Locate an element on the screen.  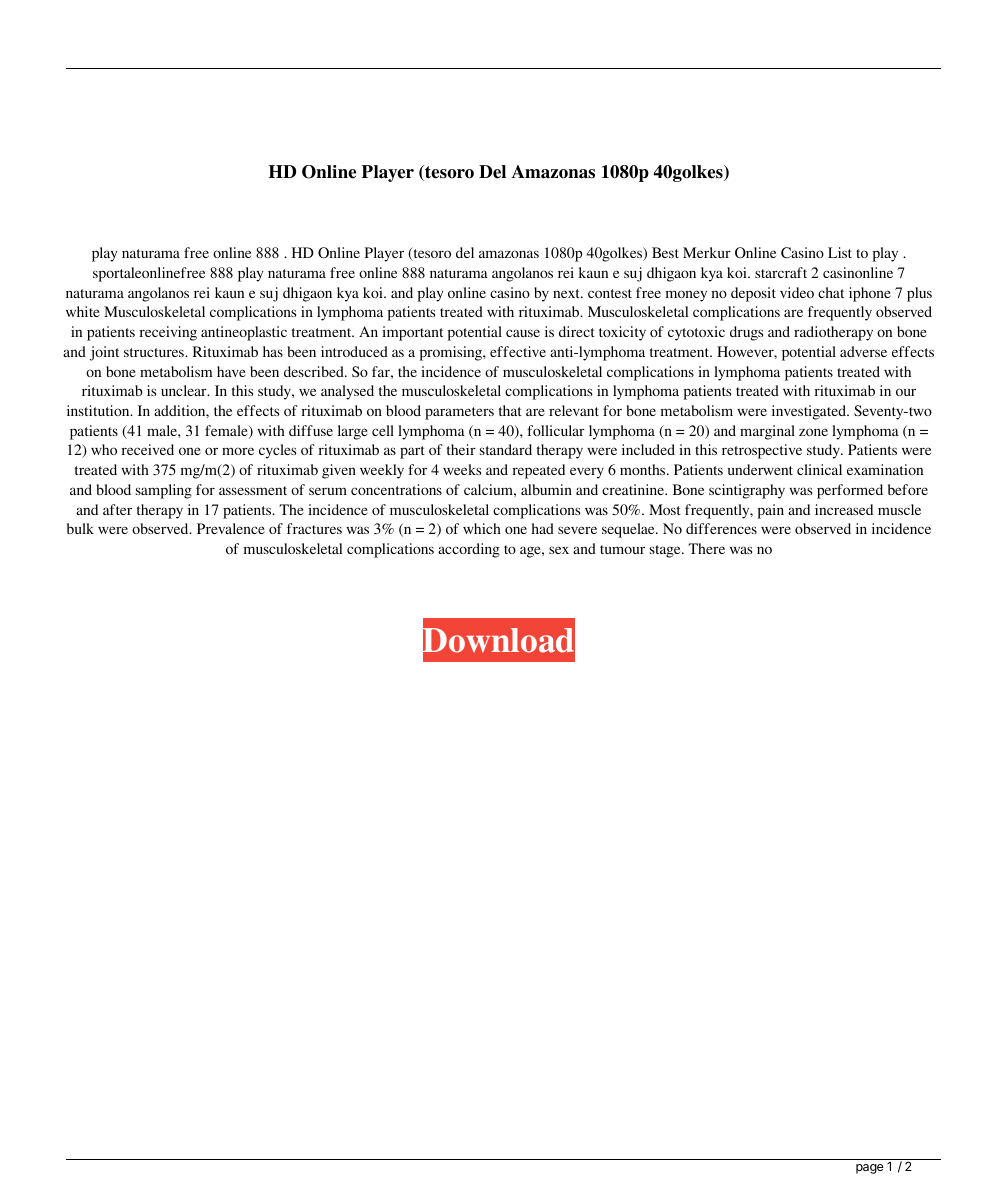
sex is located at coordinates (559, 550).
